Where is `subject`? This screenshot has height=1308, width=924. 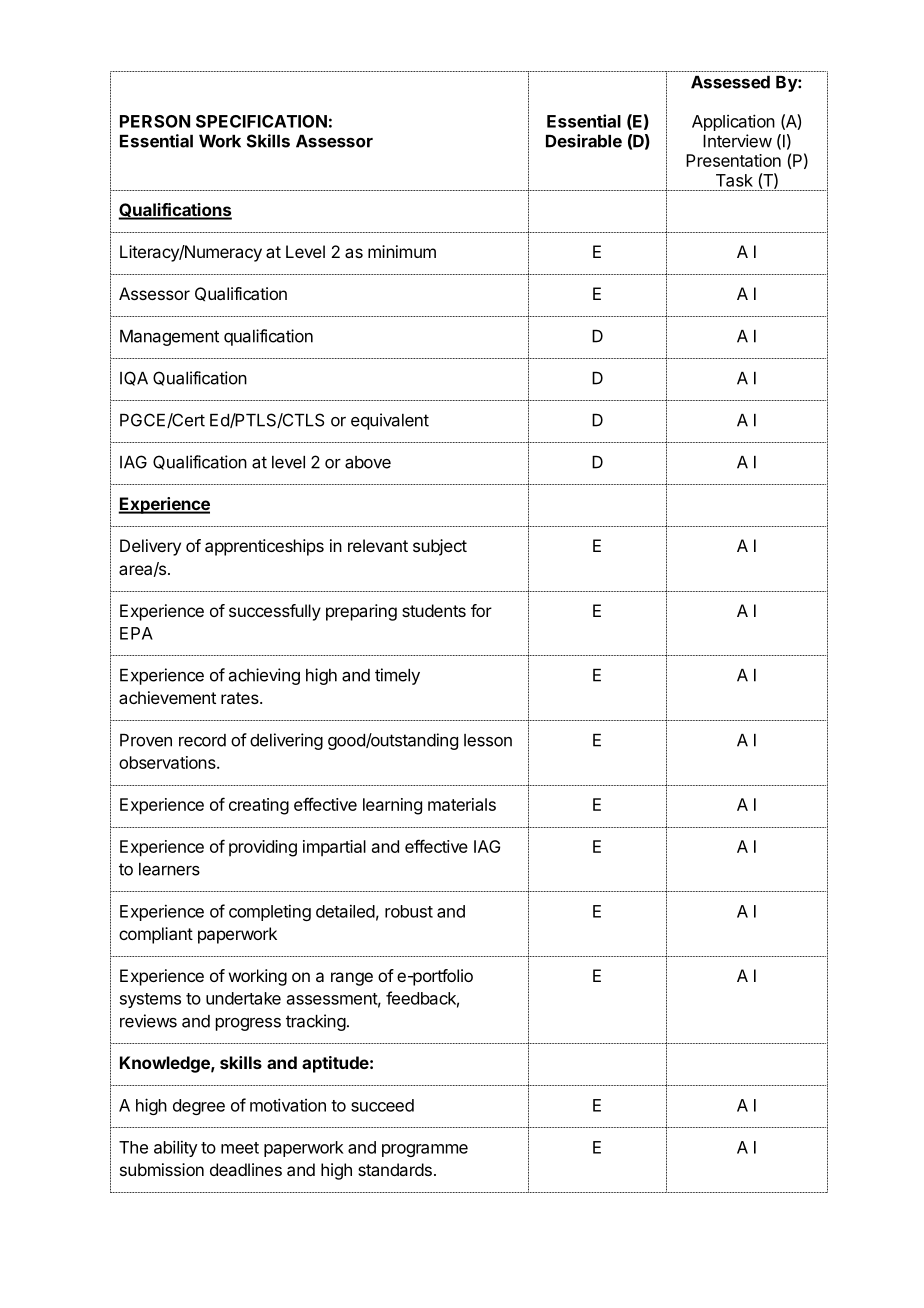
subject is located at coordinates (440, 547).
